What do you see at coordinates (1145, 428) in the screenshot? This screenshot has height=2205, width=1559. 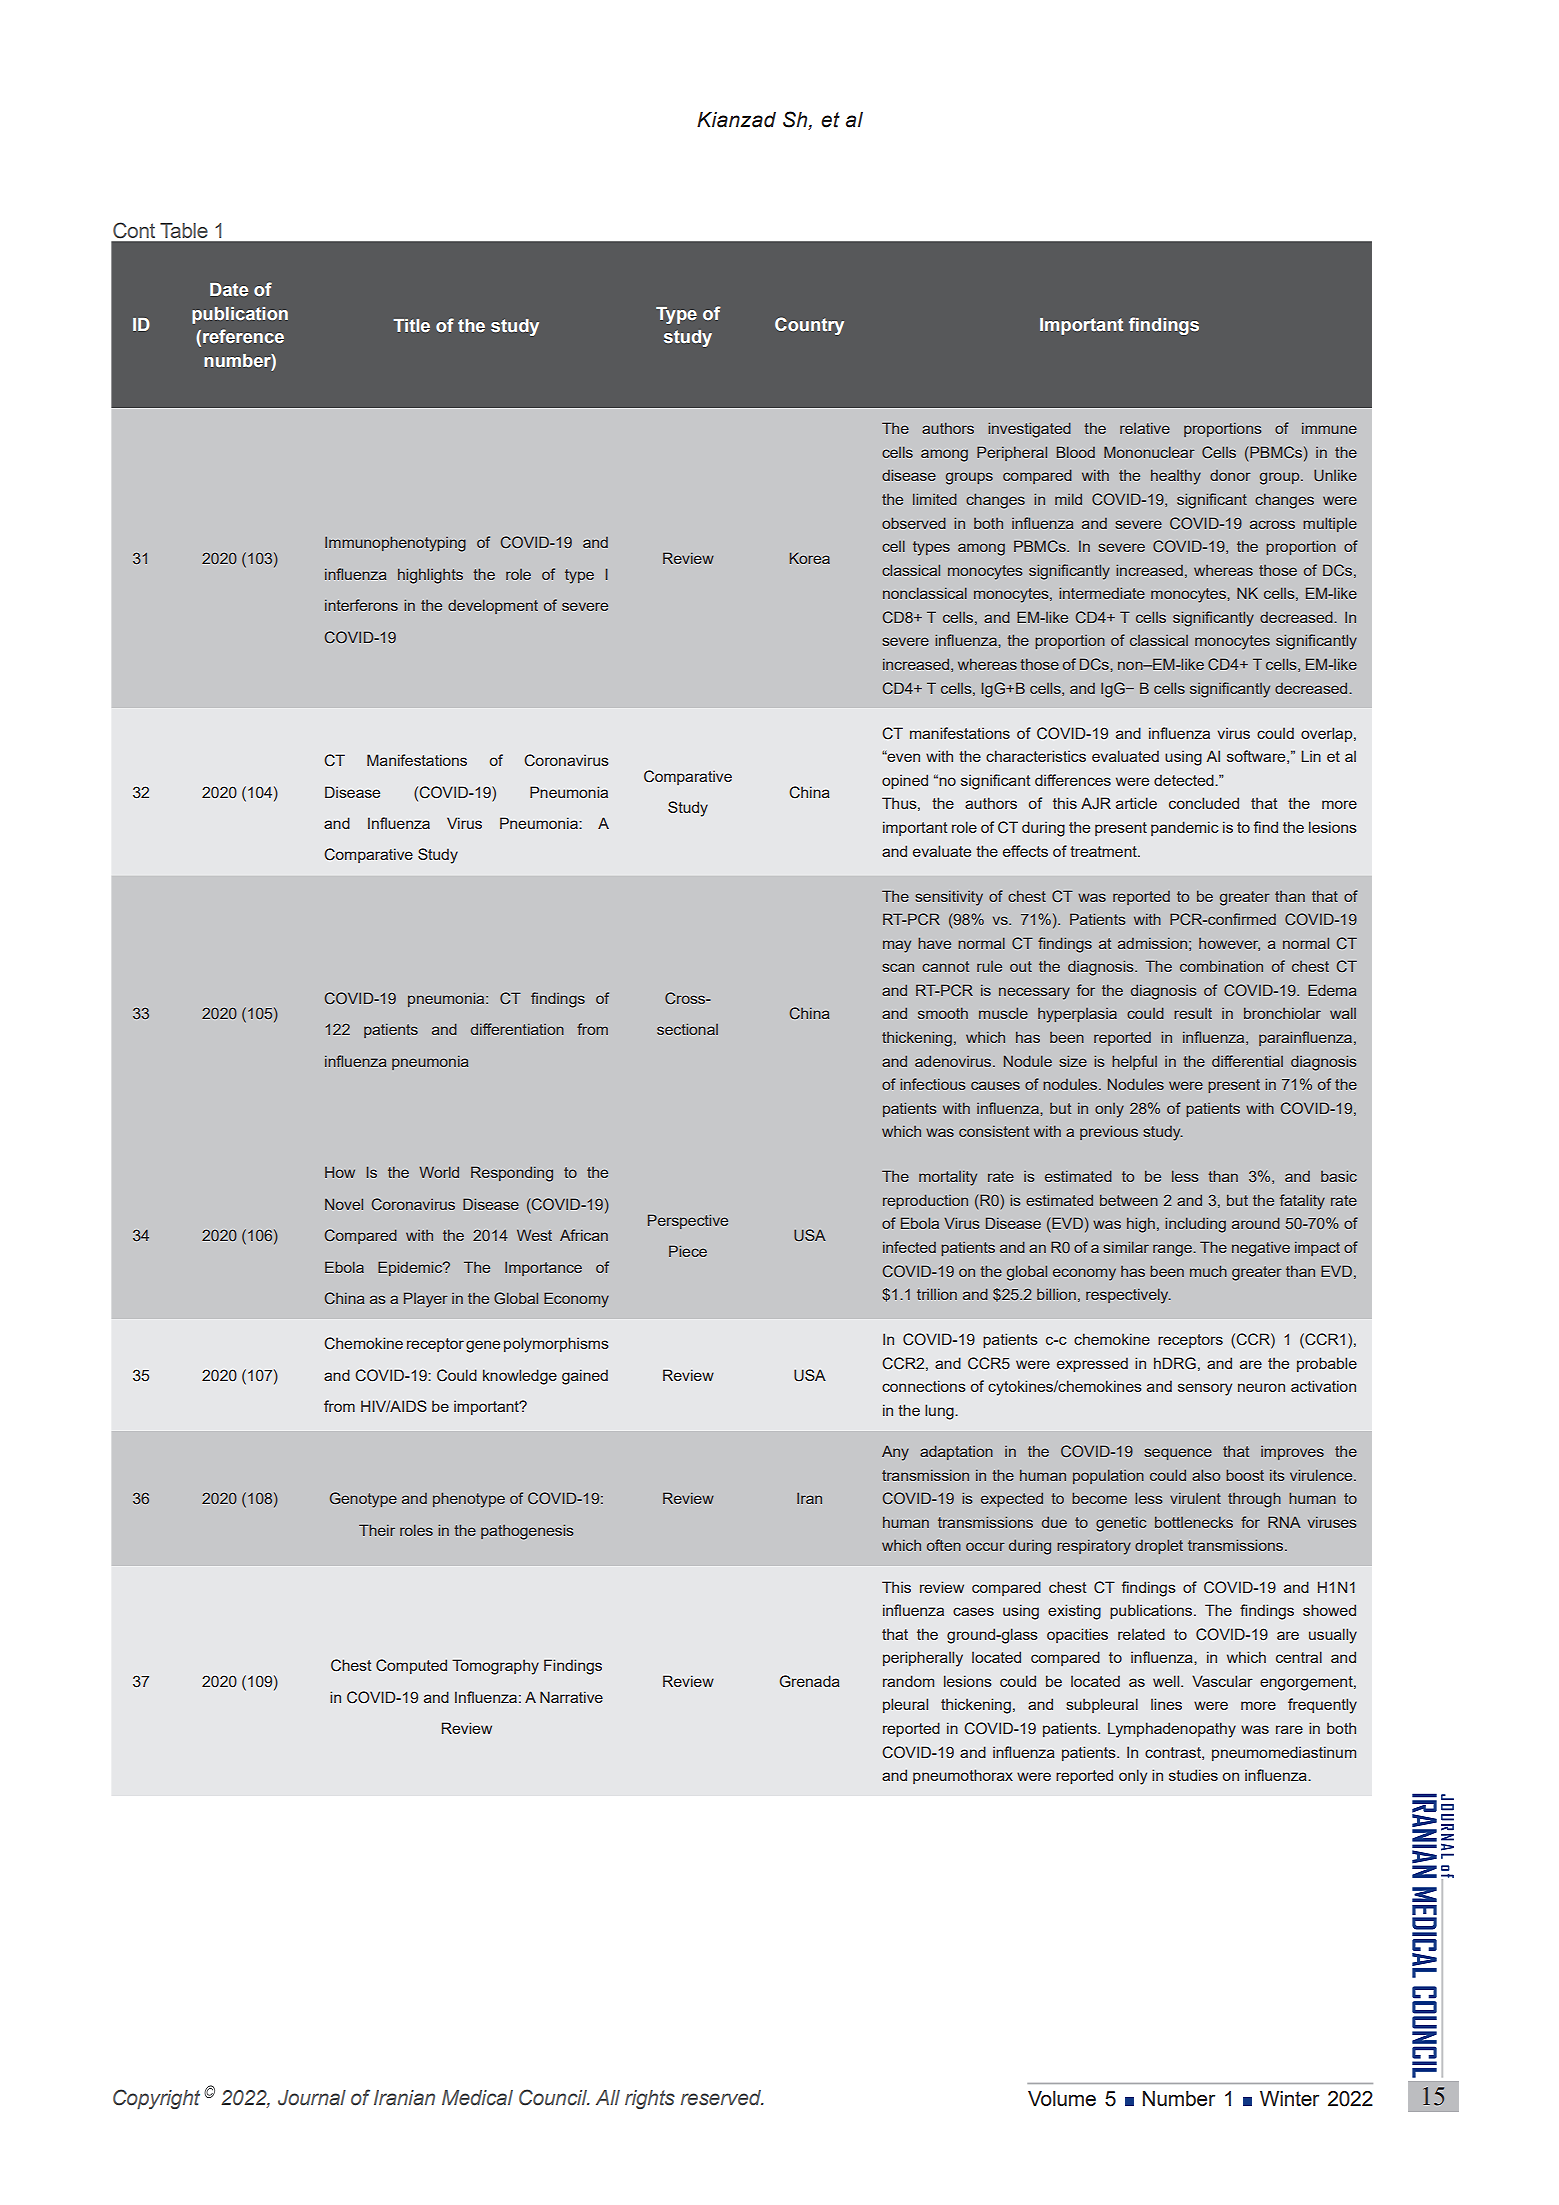 I see `relative` at bounding box center [1145, 428].
